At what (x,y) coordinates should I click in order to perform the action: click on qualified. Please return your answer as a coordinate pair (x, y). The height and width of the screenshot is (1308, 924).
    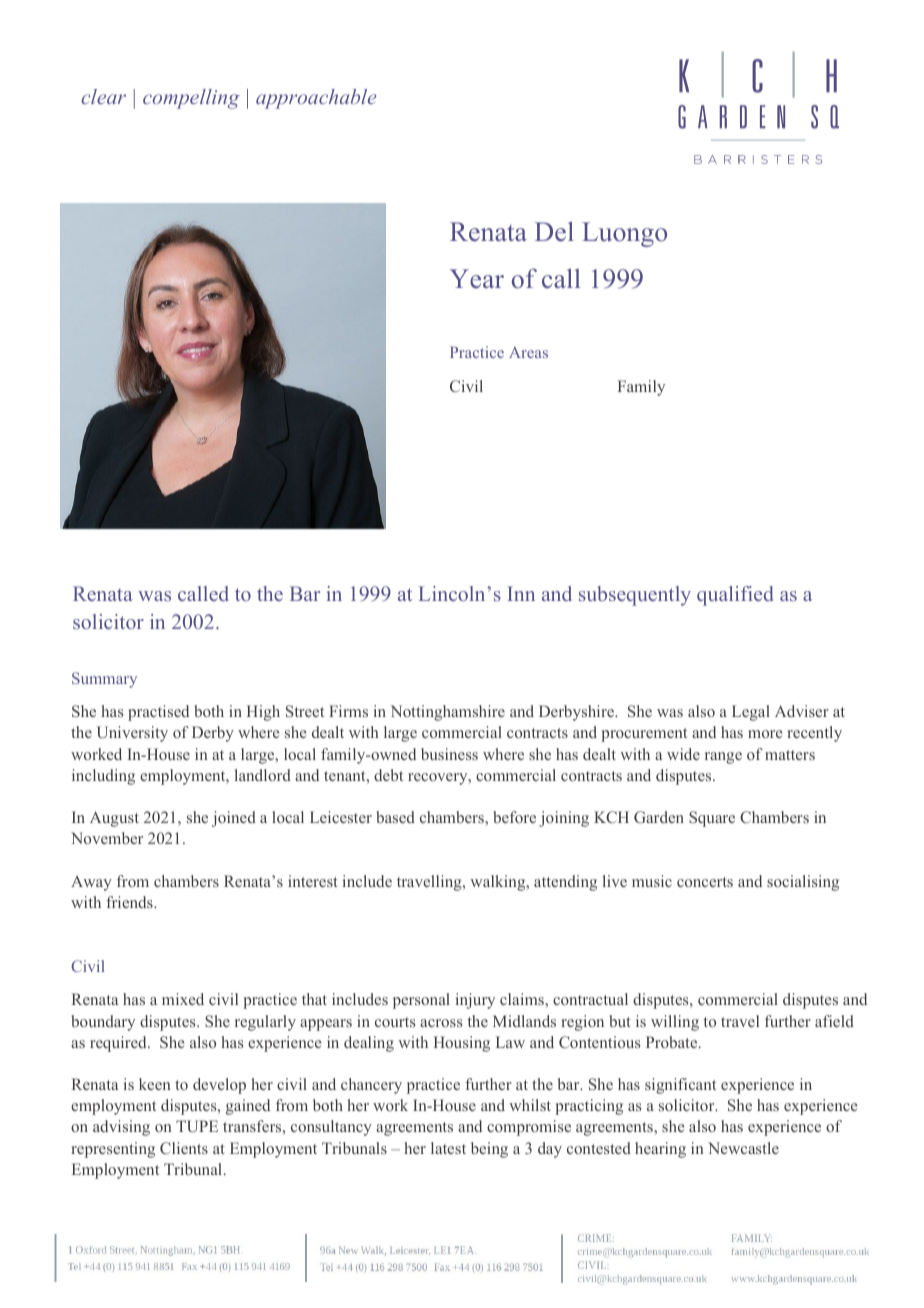
    Looking at the image, I should click on (735, 596).
